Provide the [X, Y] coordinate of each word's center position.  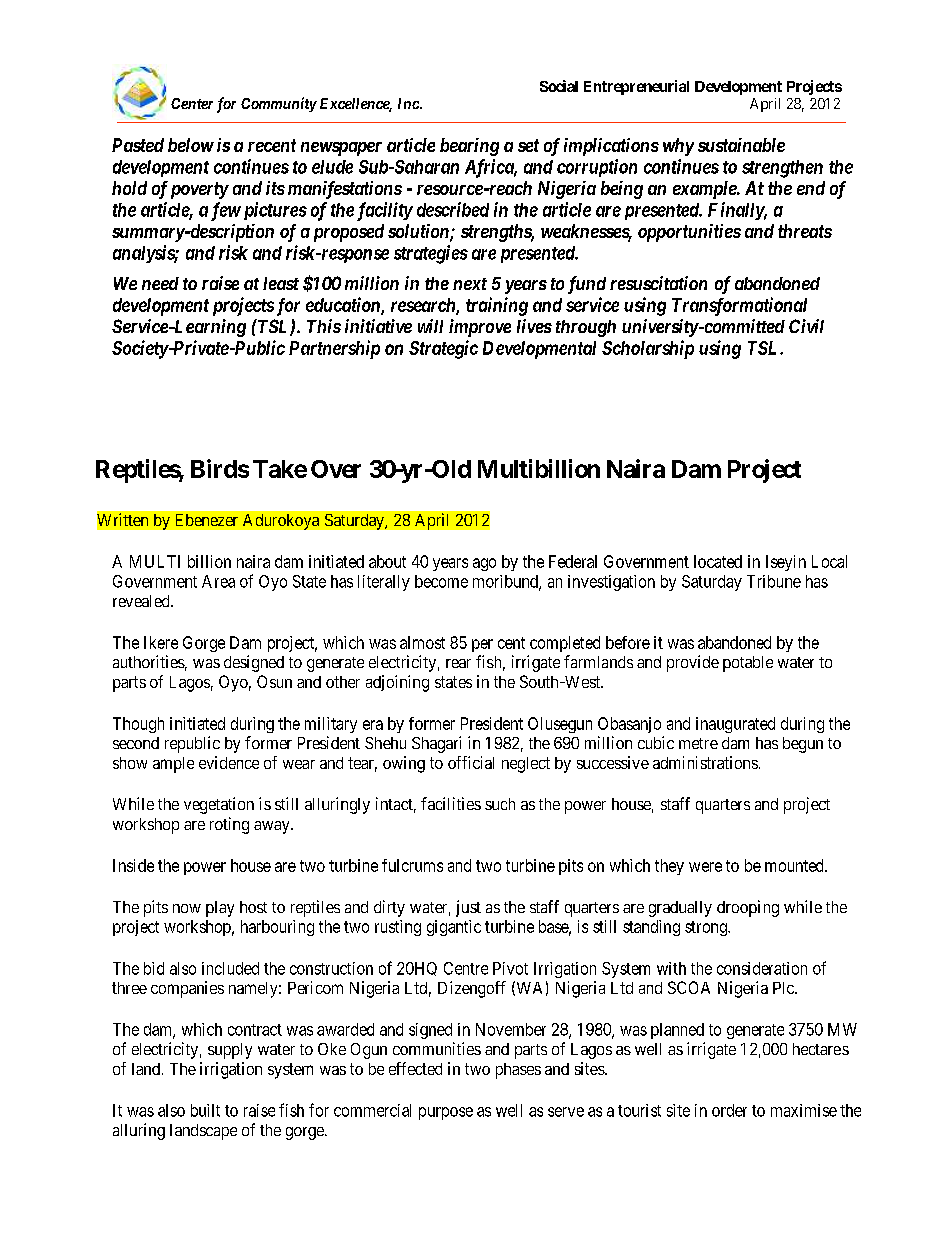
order [729, 1110]
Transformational [739, 306]
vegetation [219, 805]
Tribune [774, 581]
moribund [506, 582]
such [500, 804]
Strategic [443, 349]
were [705, 867]
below [191, 145]
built [205, 1110]
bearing [469, 147]
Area [218, 581]
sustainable [741, 145]
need [160, 283]
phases [518, 1071]
